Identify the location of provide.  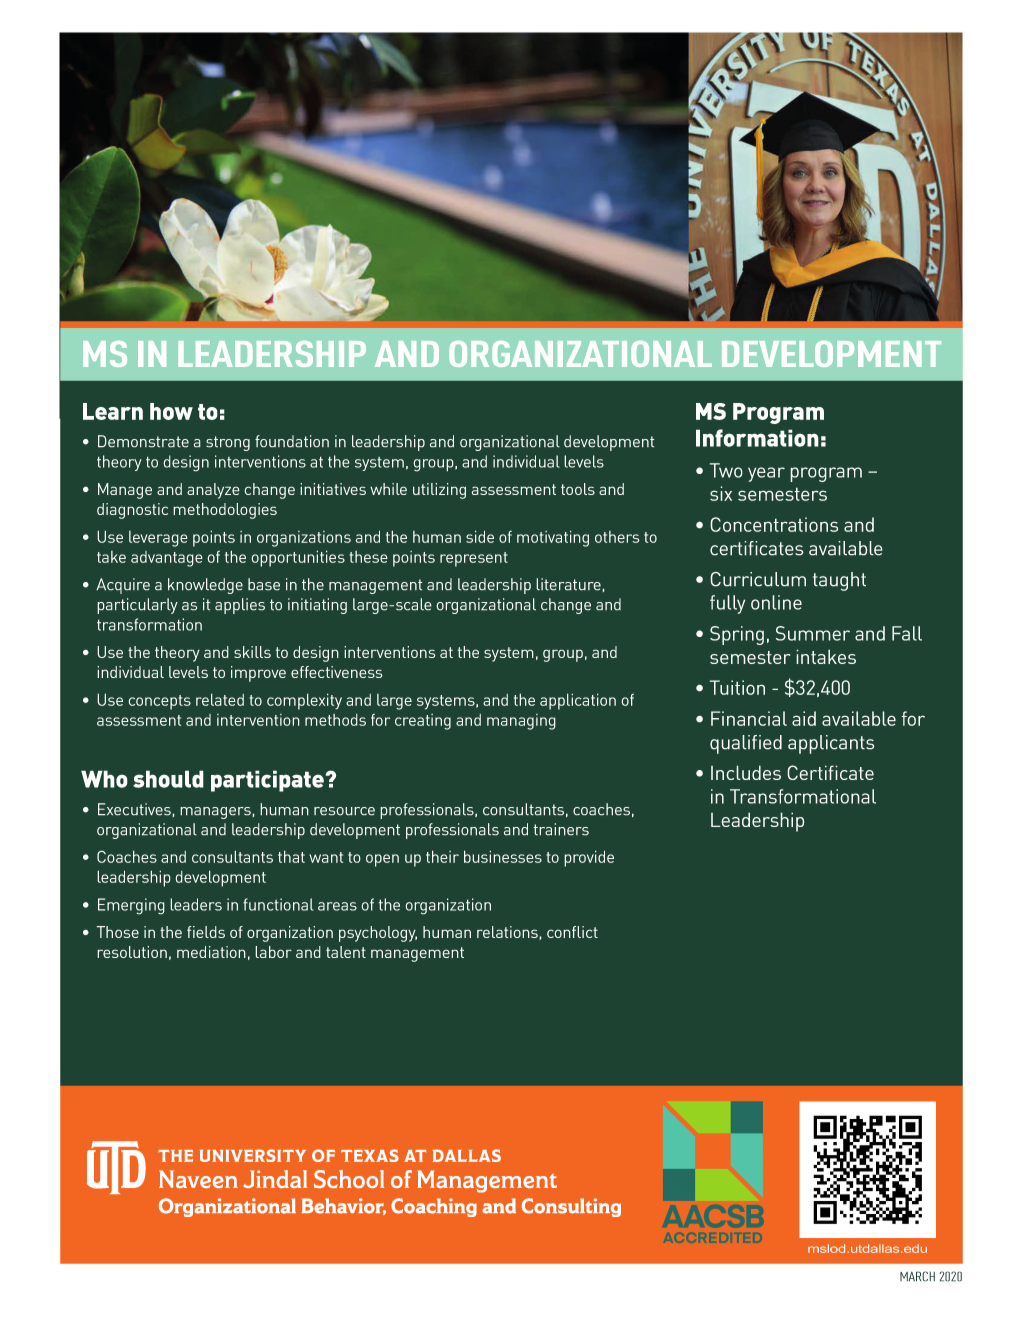
(589, 858).
